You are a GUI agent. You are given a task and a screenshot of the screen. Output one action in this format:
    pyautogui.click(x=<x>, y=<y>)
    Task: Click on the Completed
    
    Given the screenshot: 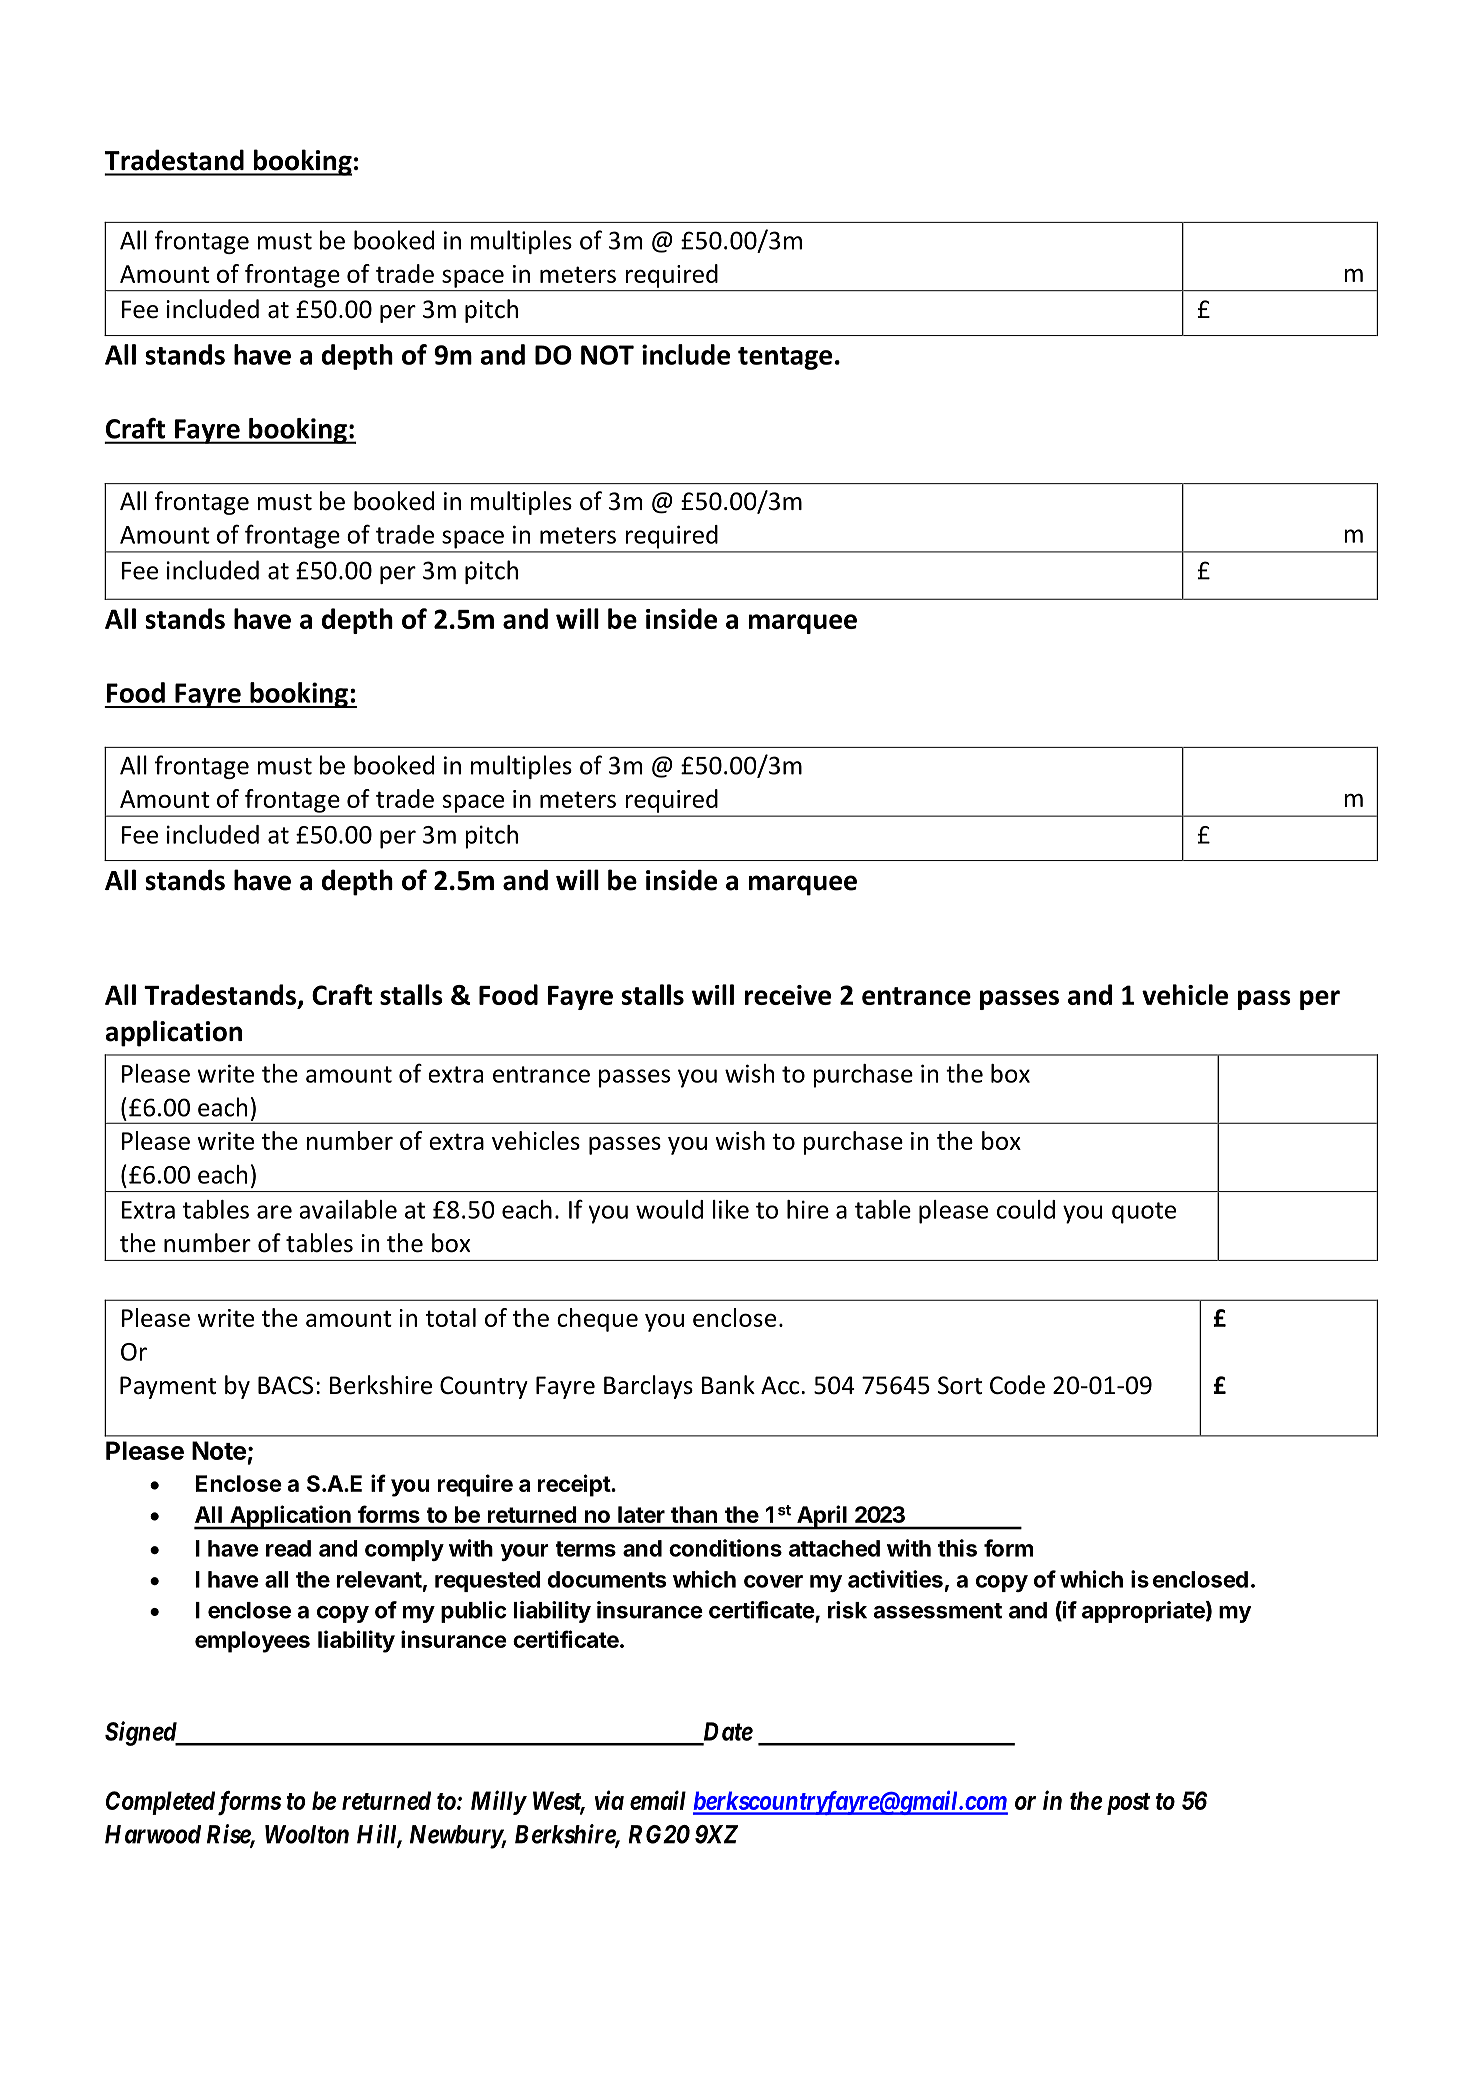 What is the action you would take?
    pyautogui.click(x=160, y=1803)
